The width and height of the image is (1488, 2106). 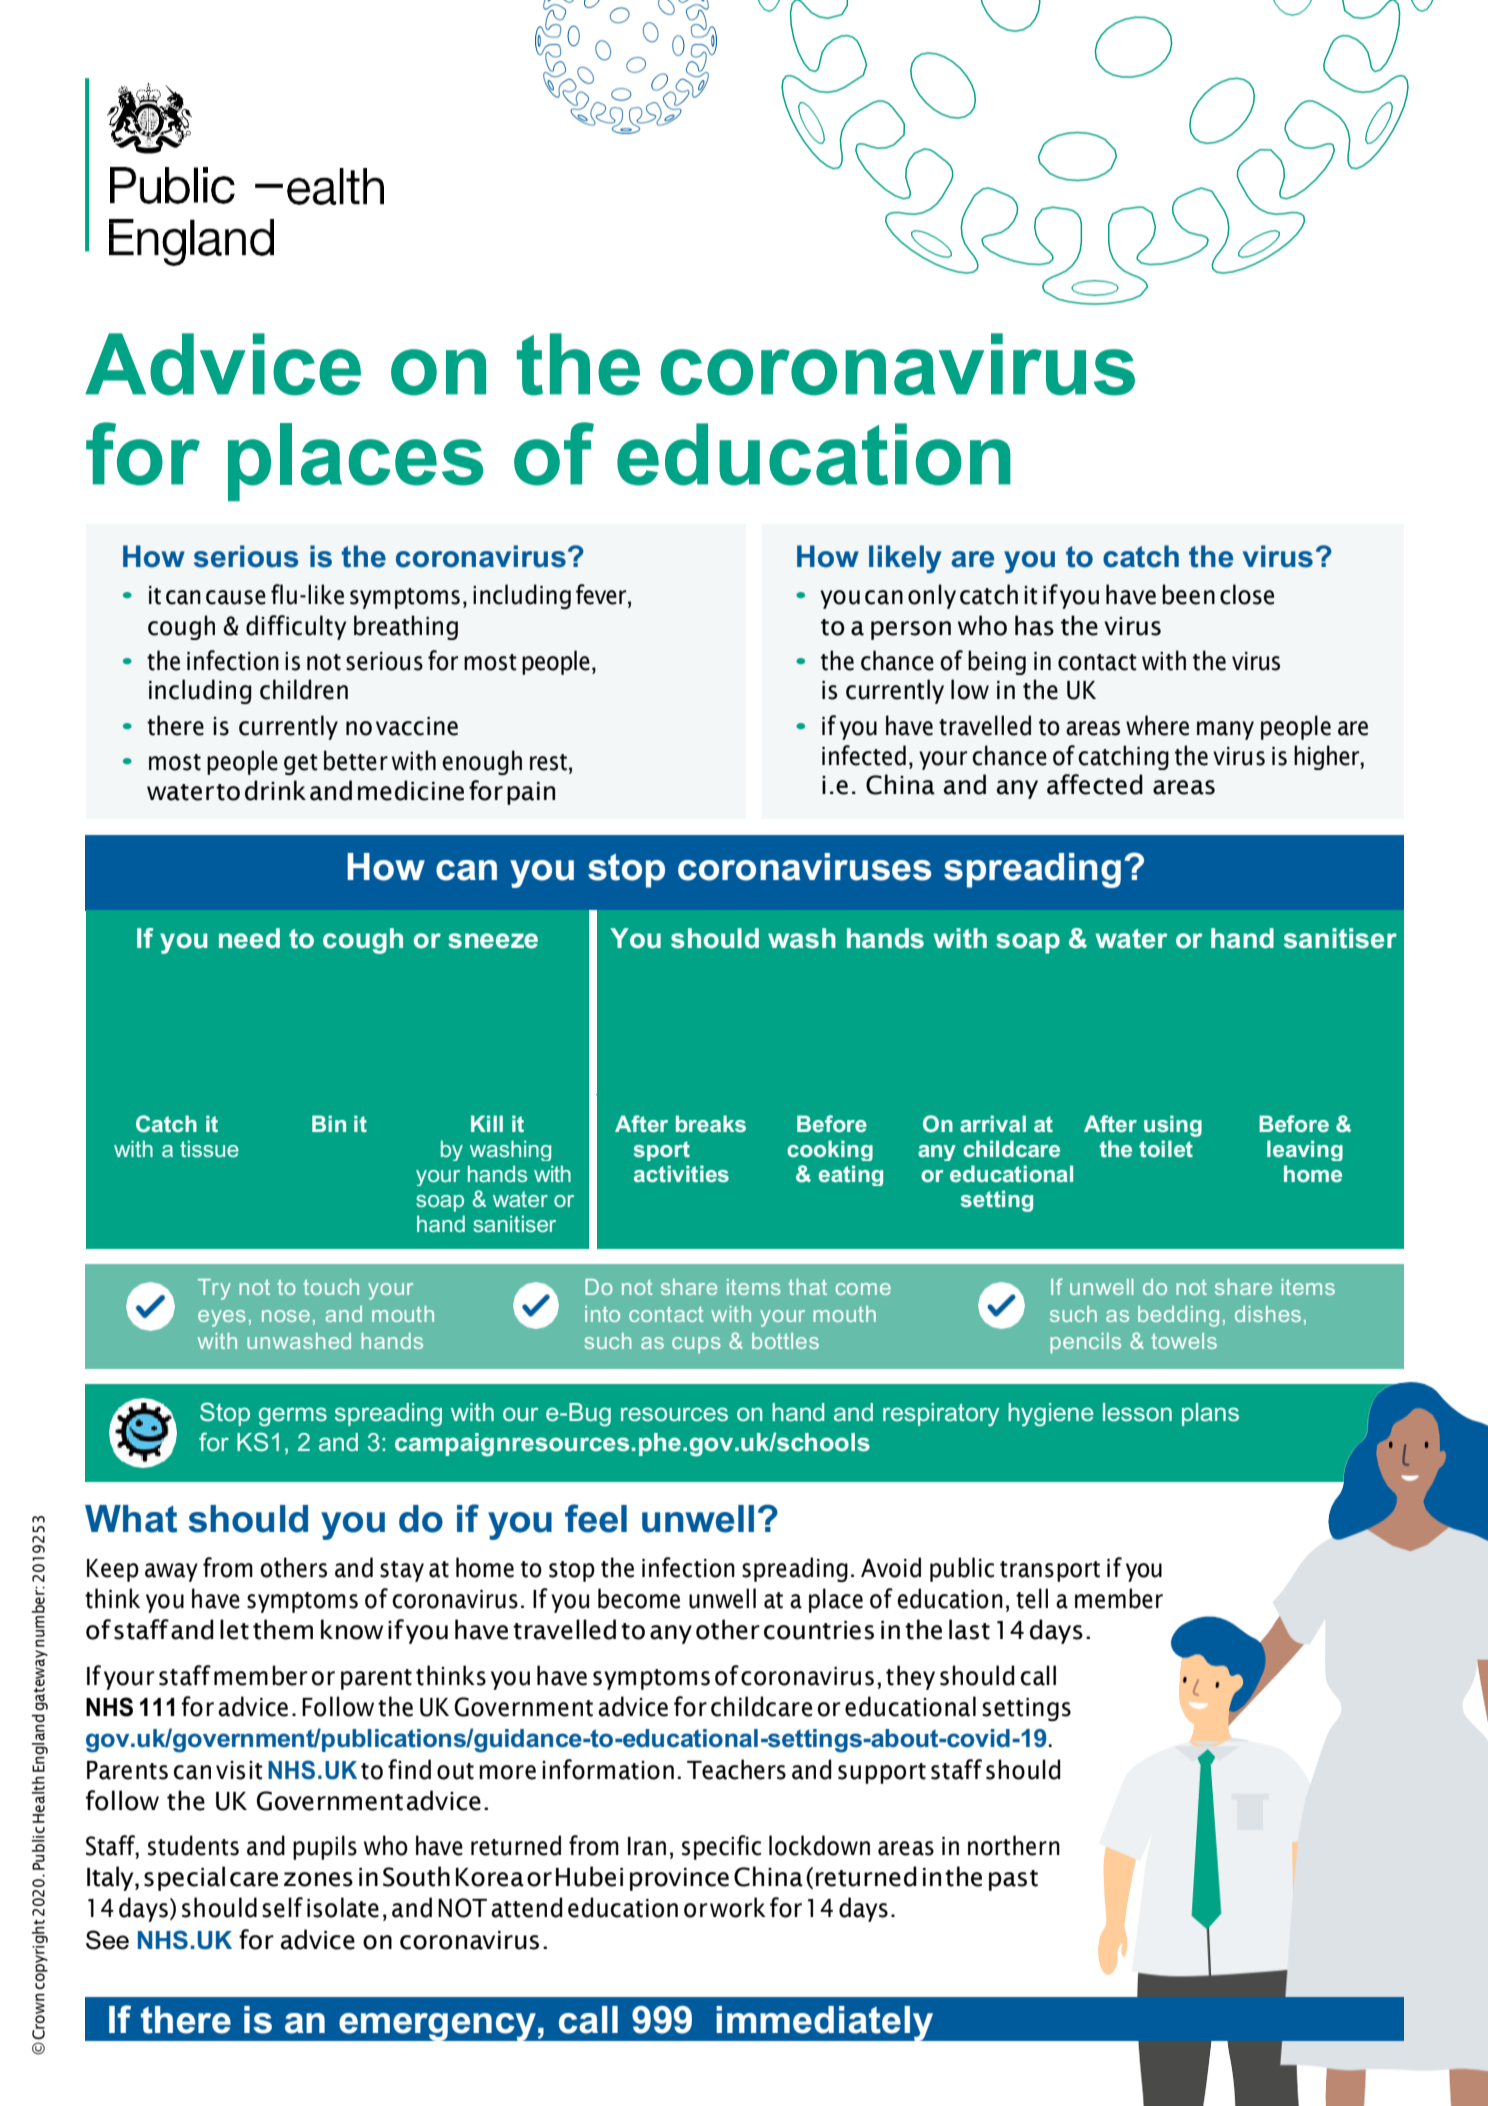 I want to click on students, so click(x=193, y=1845).
